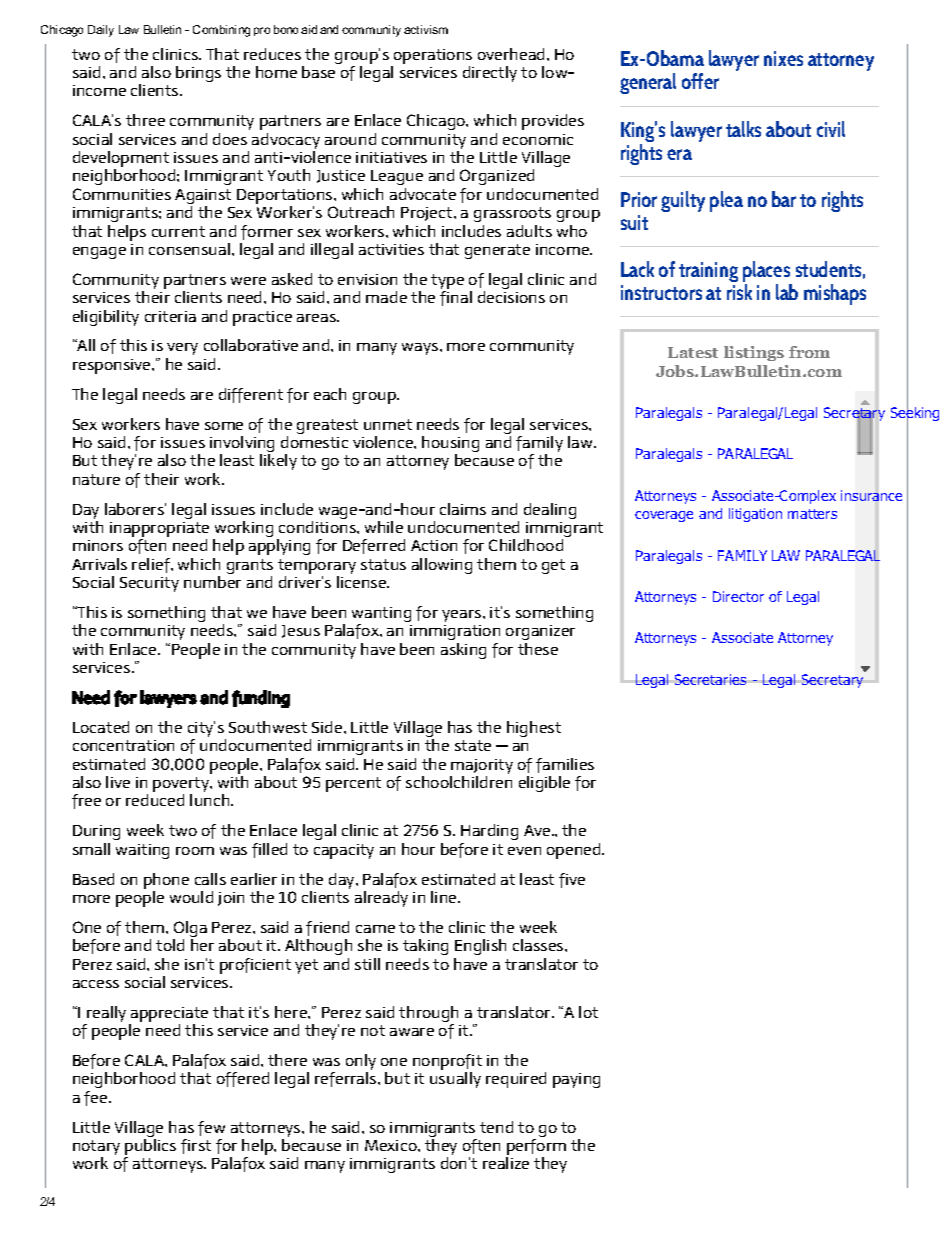 This screenshot has width=952, height=1233. What do you see at coordinates (490, 74) in the screenshot?
I see `directly` at bounding box center [490, 74].
